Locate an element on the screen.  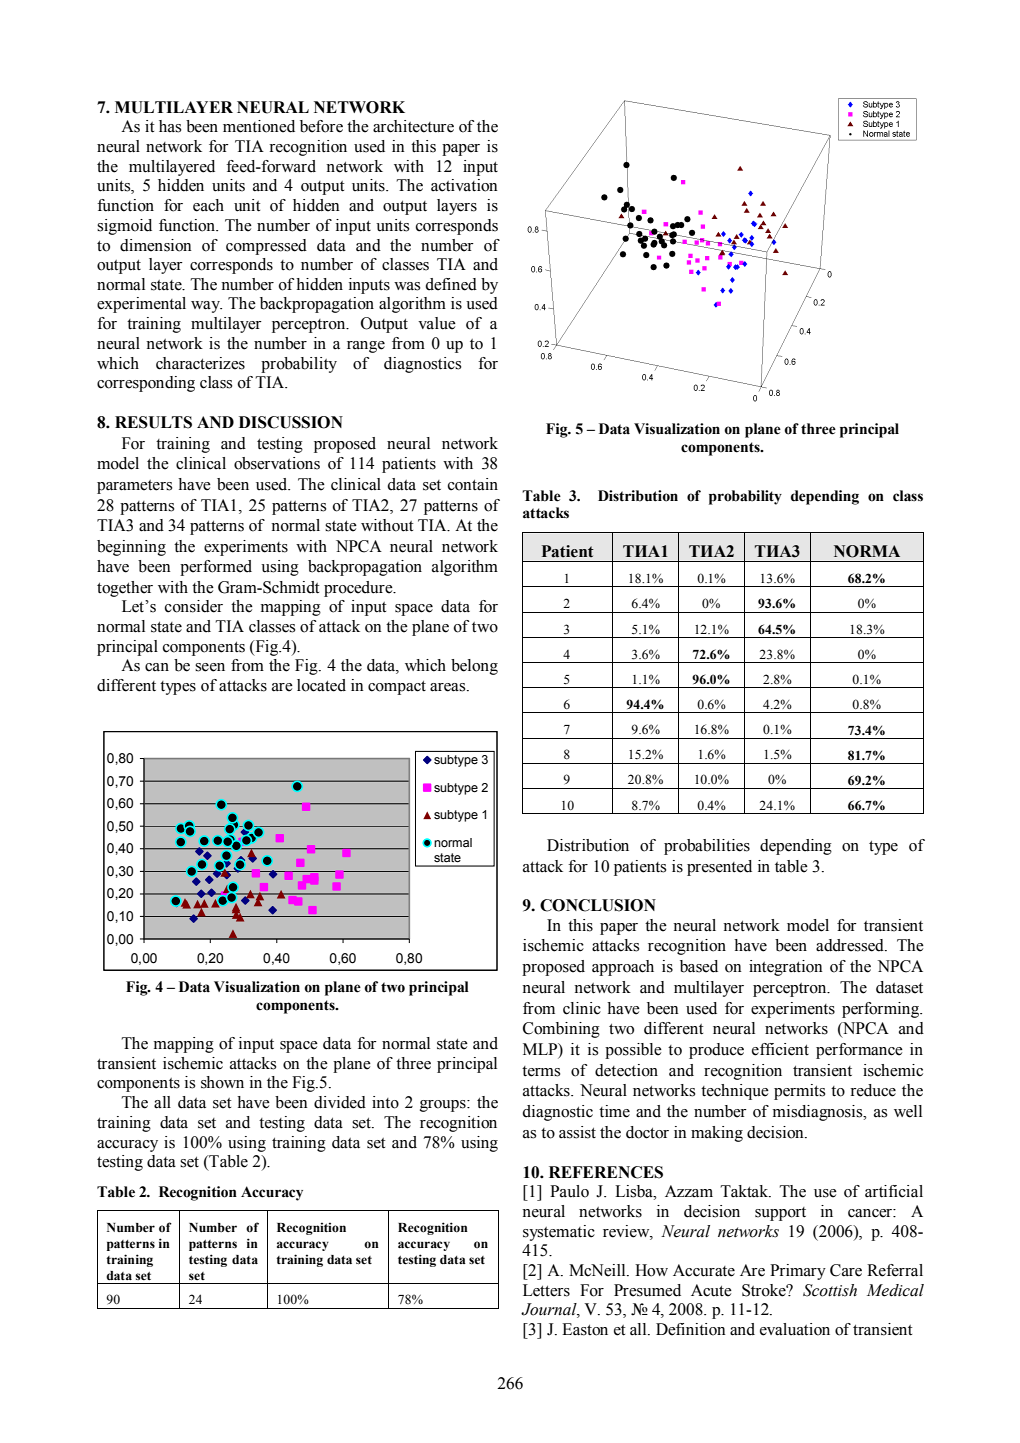
performed is located at coordinates (216, 568).
